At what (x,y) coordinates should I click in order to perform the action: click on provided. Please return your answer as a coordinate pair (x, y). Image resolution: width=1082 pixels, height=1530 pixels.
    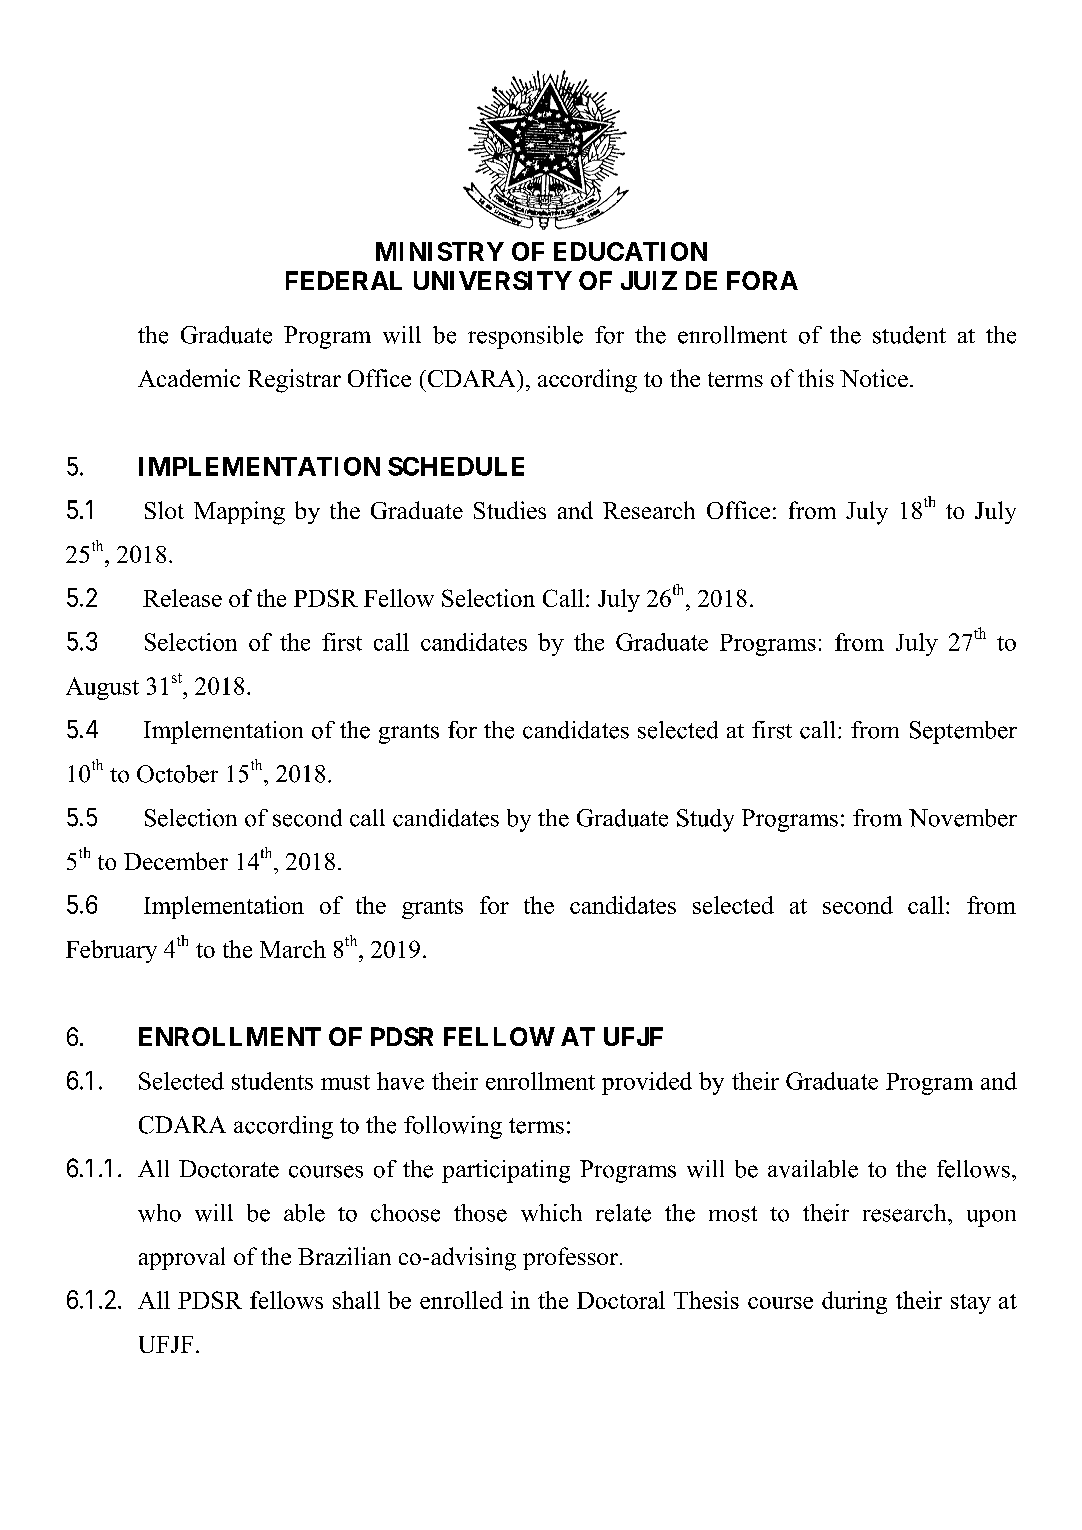
    Looking at the image, I should click on (647, 1083).
